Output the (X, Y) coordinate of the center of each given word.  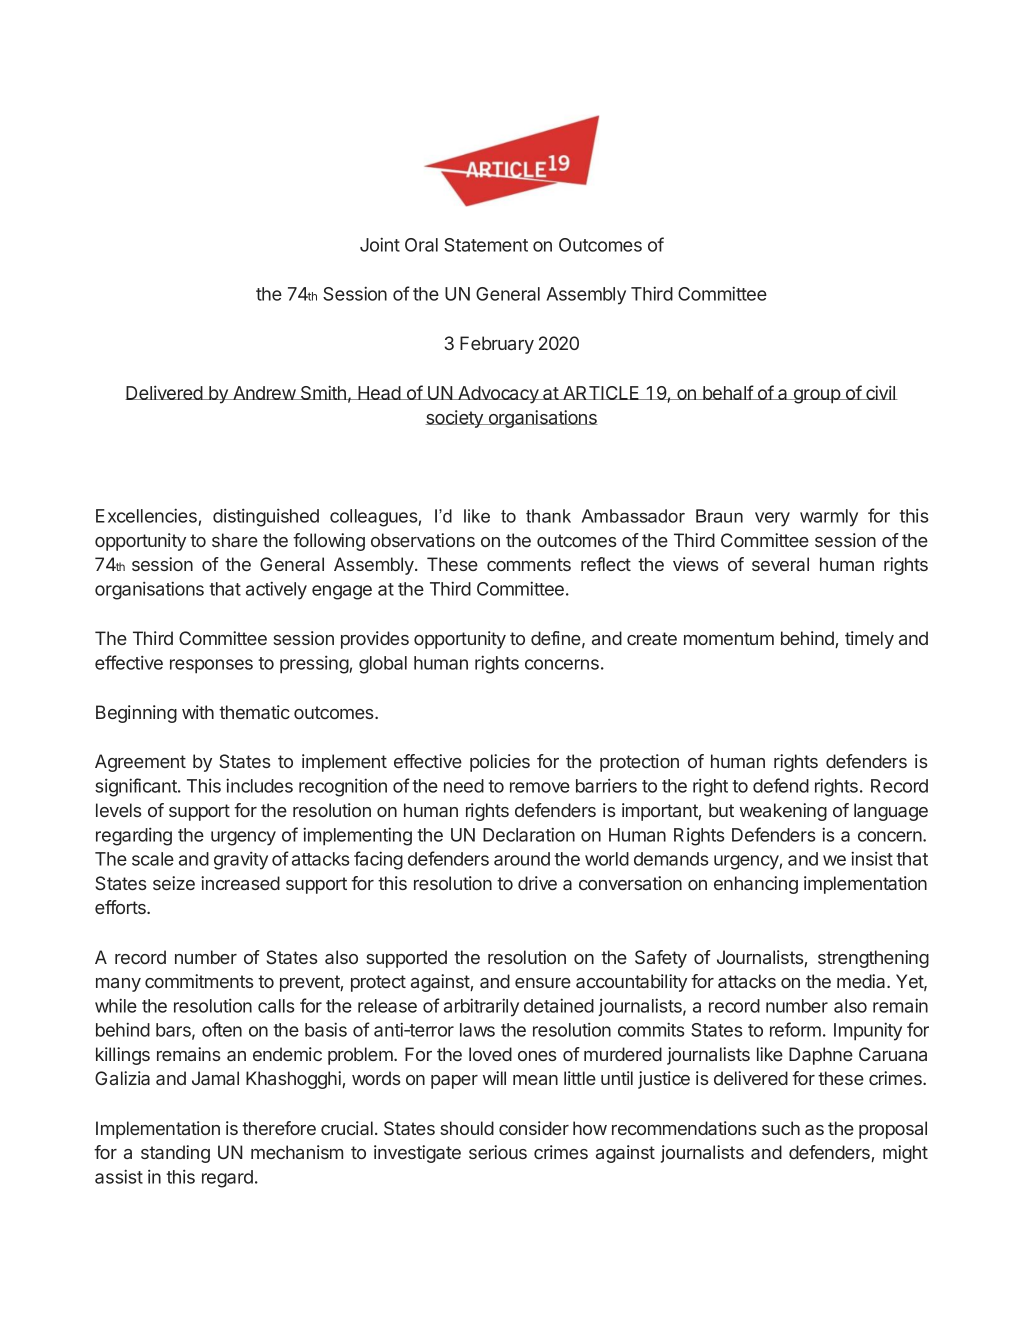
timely (869, 640)
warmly (829, 518)
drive (537, 883)
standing (175, 1154)
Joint (380, 244)
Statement (486, 245)
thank (548, 516)
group (817, 396)
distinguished (266, 517)
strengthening (873, 959)
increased (240, 883)
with (198, 712)
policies (500, 763)
